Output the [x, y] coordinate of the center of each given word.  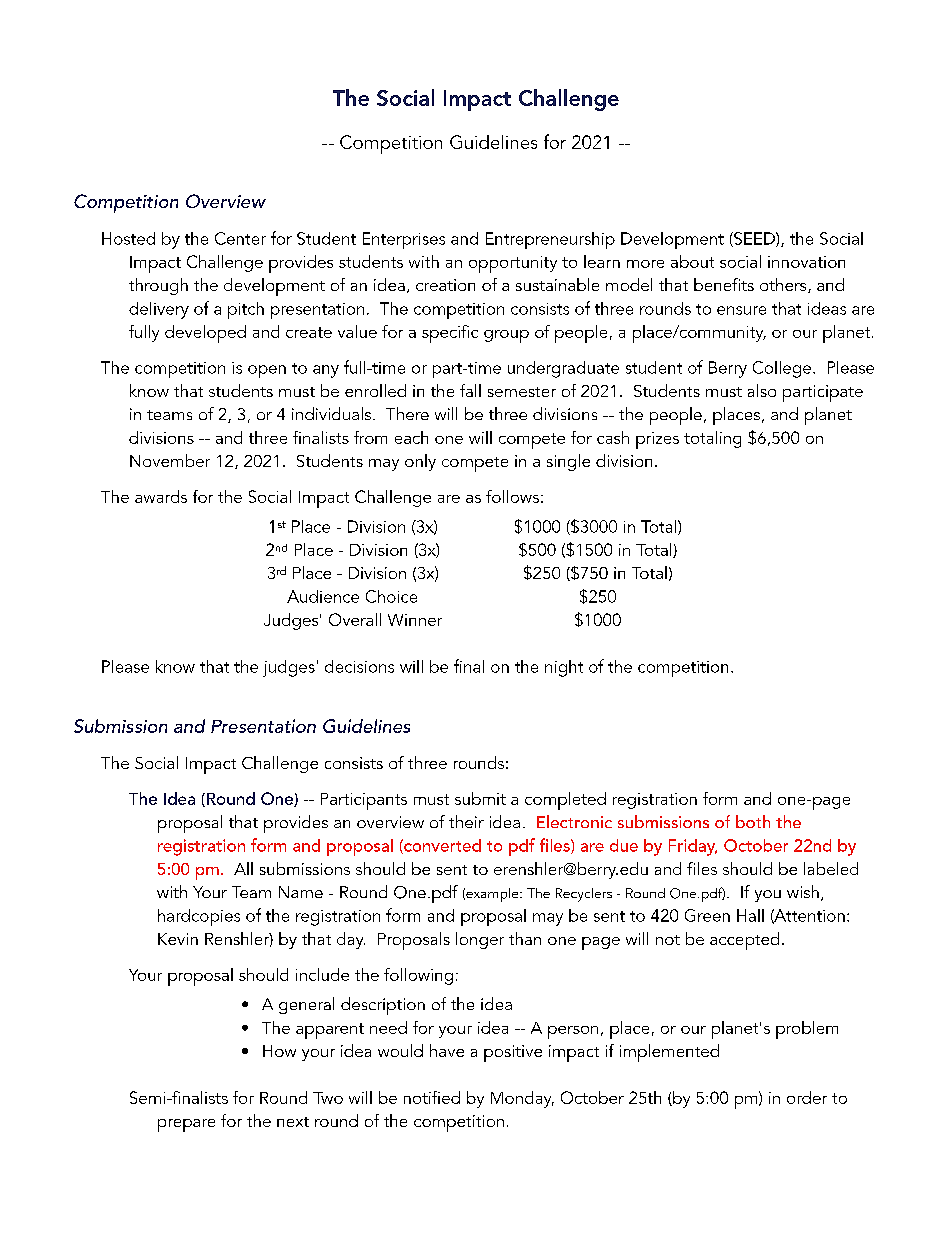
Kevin [178, 939]
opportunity [513, 264]
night [564, 668]
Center [240, 238]
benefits [724, 284]
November [170, 460]
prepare [186, 1125]
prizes [657, 440]
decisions [359, 666]
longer [480, 940]
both [753, 821]
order [807, 1097]
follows [512, 496]
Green [707, 915]
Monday [522, 1099]
